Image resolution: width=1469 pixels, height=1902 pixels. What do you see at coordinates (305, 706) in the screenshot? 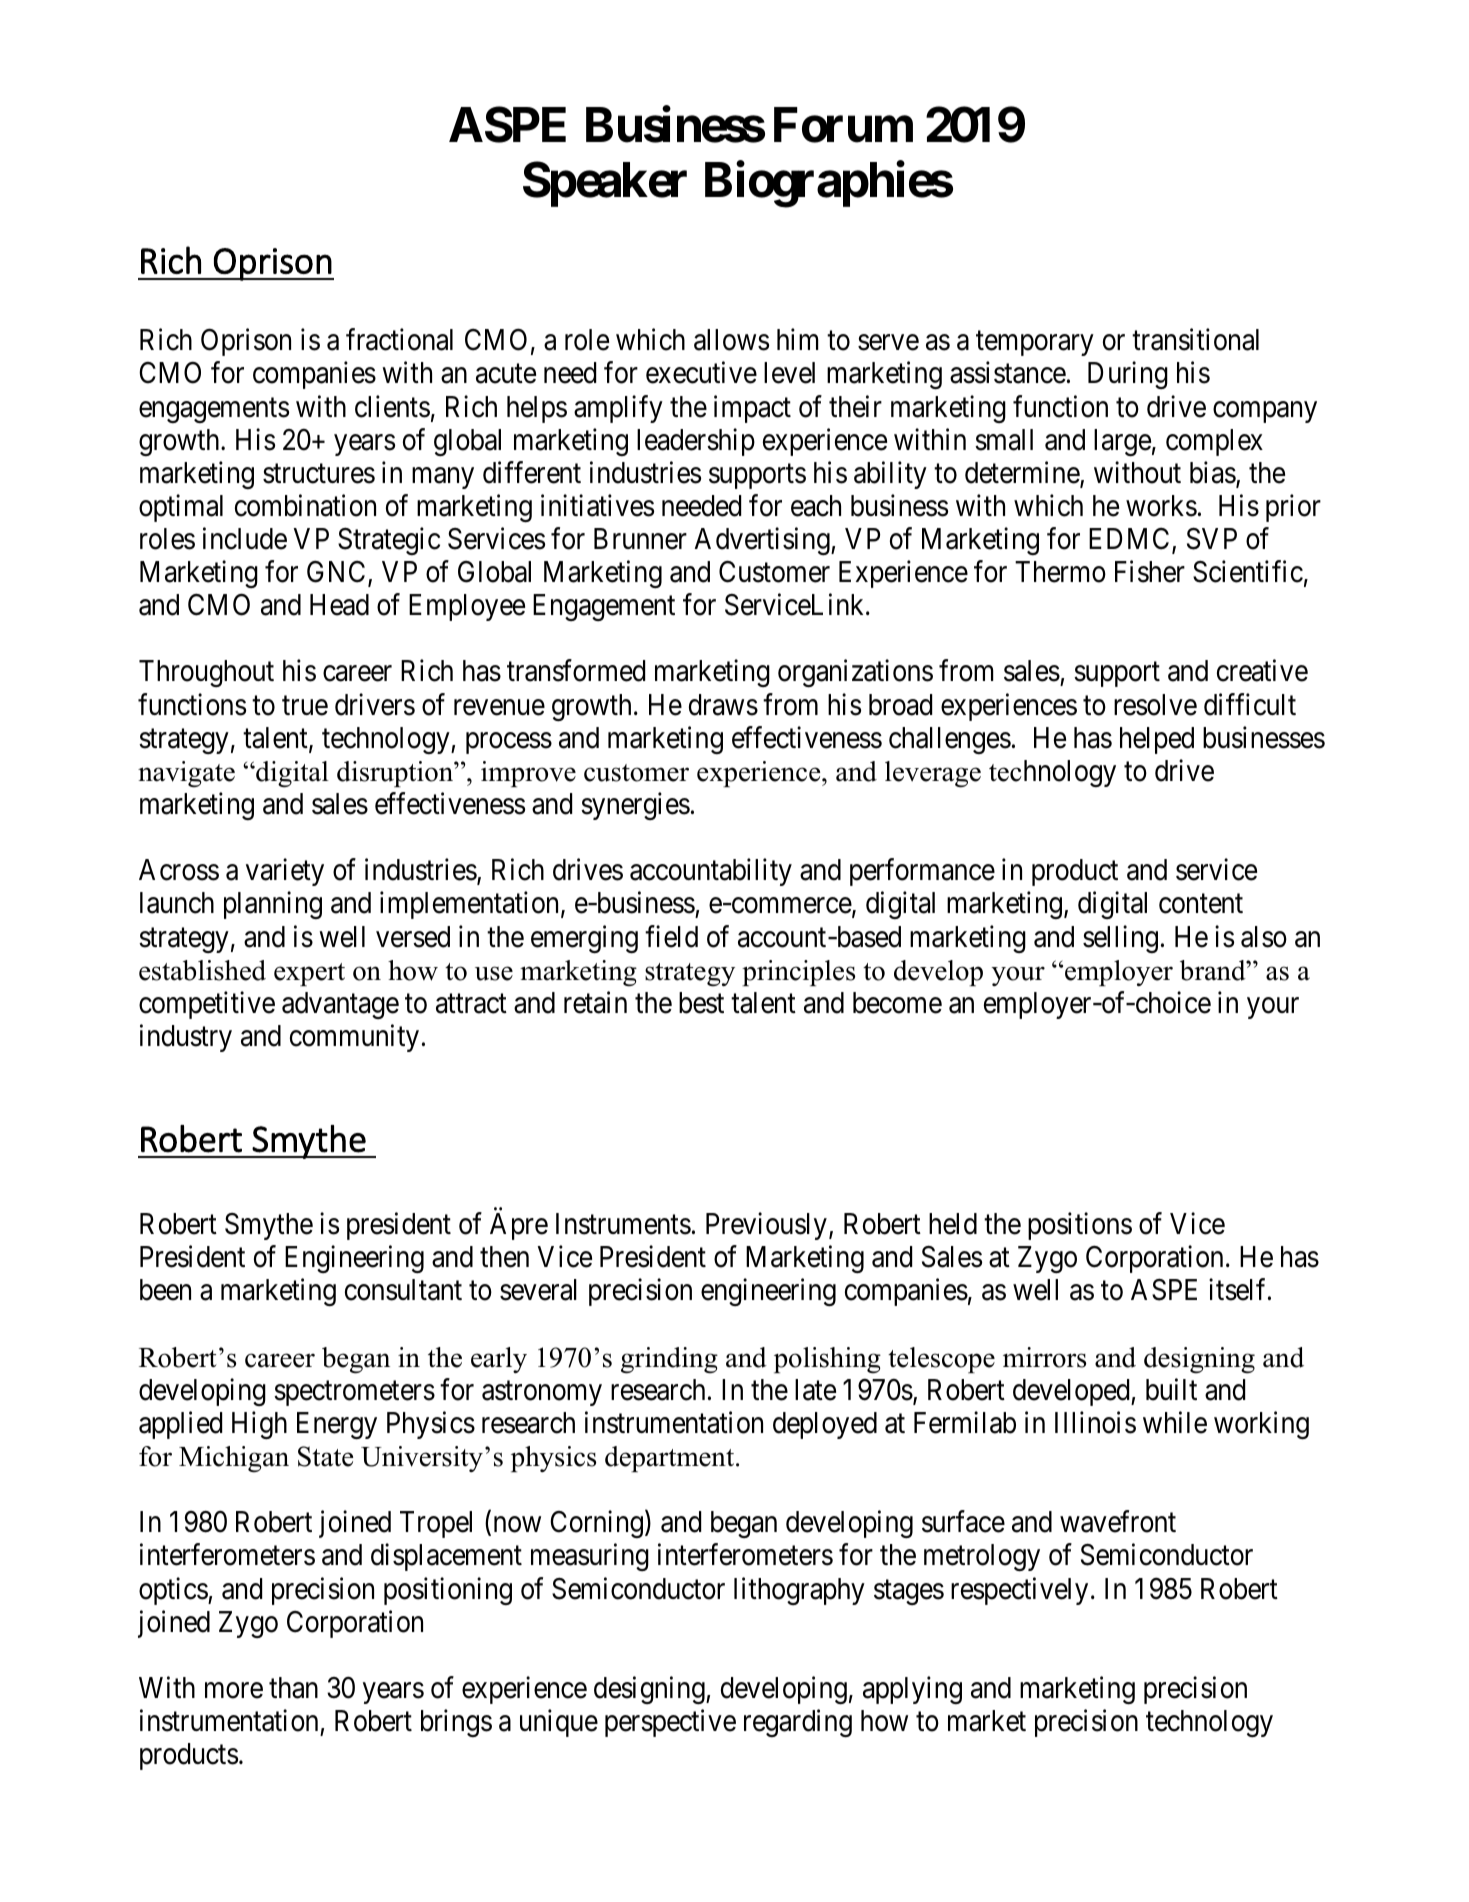
I see `true` at bounding box center [305, 706].
